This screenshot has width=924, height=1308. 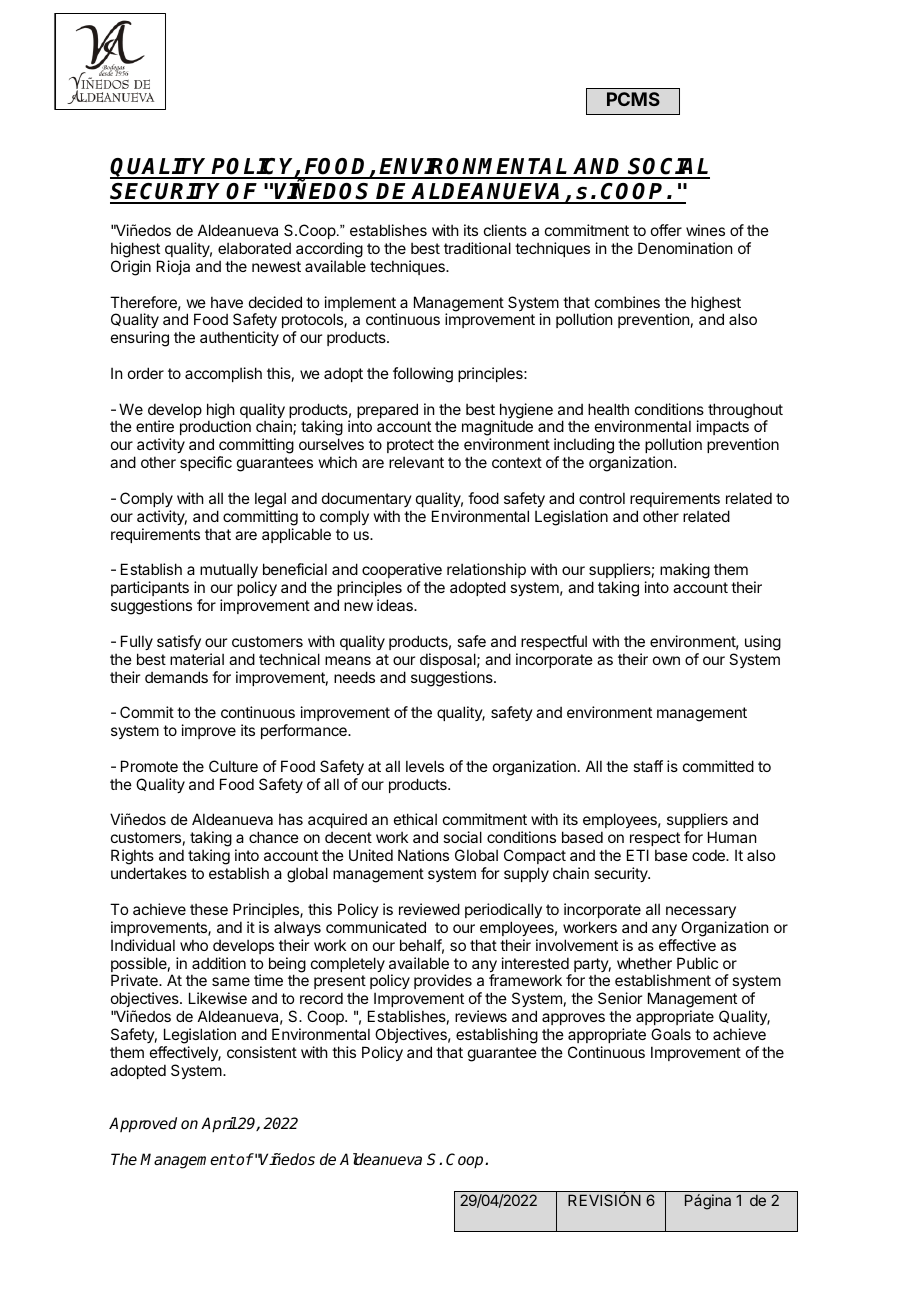 I want to click on traditional, so click(x=477, y=248).
